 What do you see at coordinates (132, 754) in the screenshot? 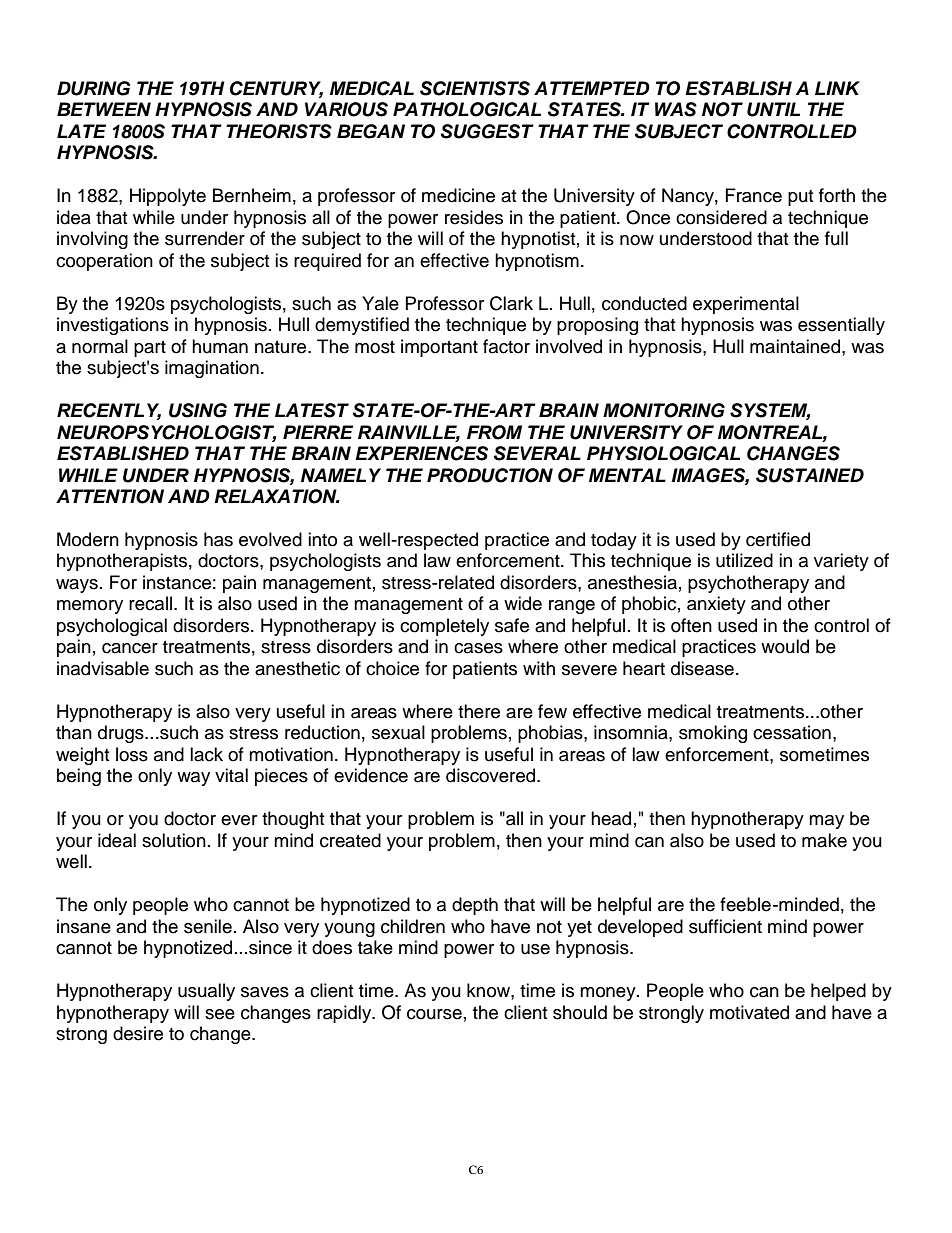
I see `loss` at bounding box center [132, 754].
